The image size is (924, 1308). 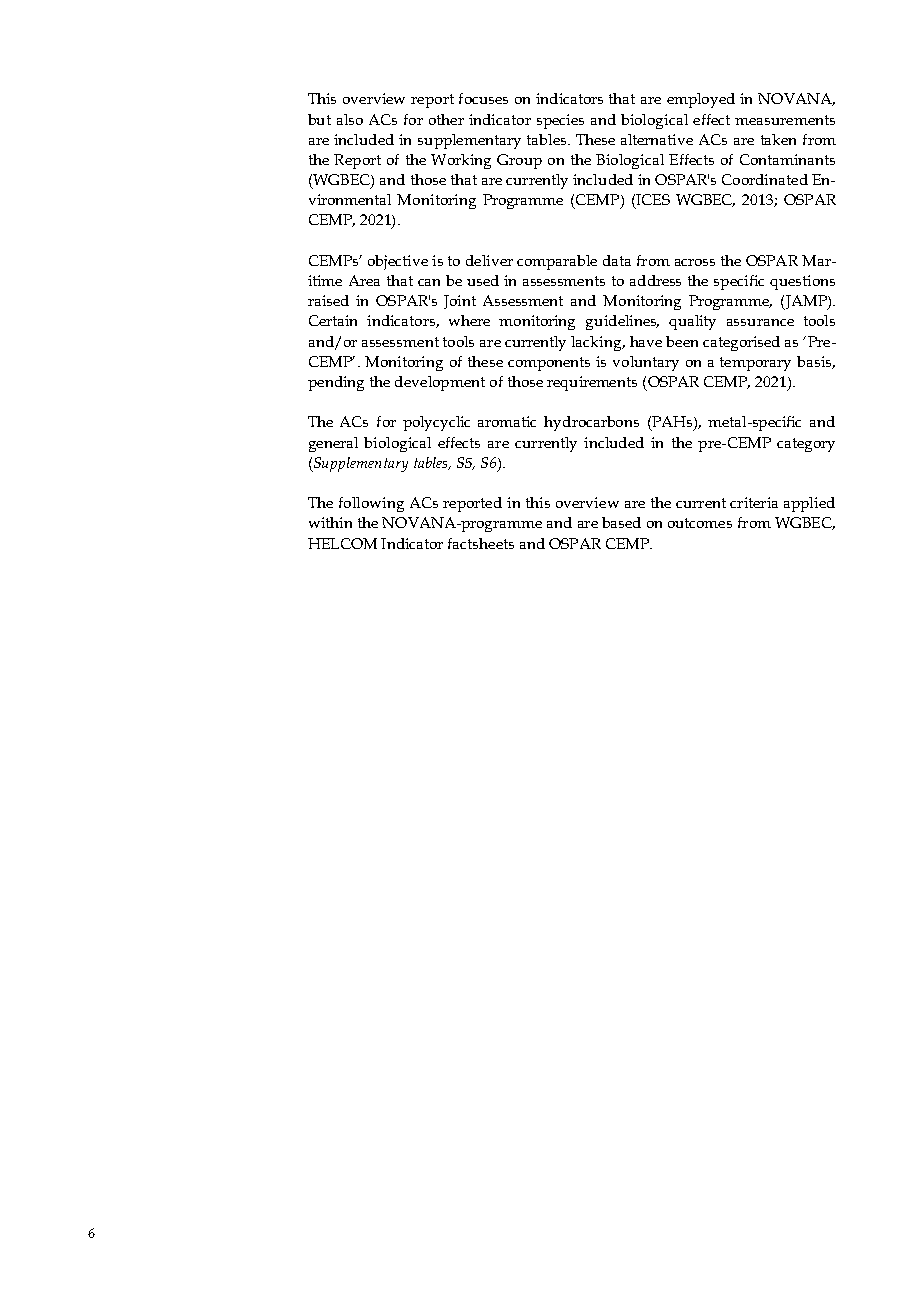 What do you see at coordinates (754, 502) in the screenshot?
I see `criteria` at bounding box center [754, 502].
